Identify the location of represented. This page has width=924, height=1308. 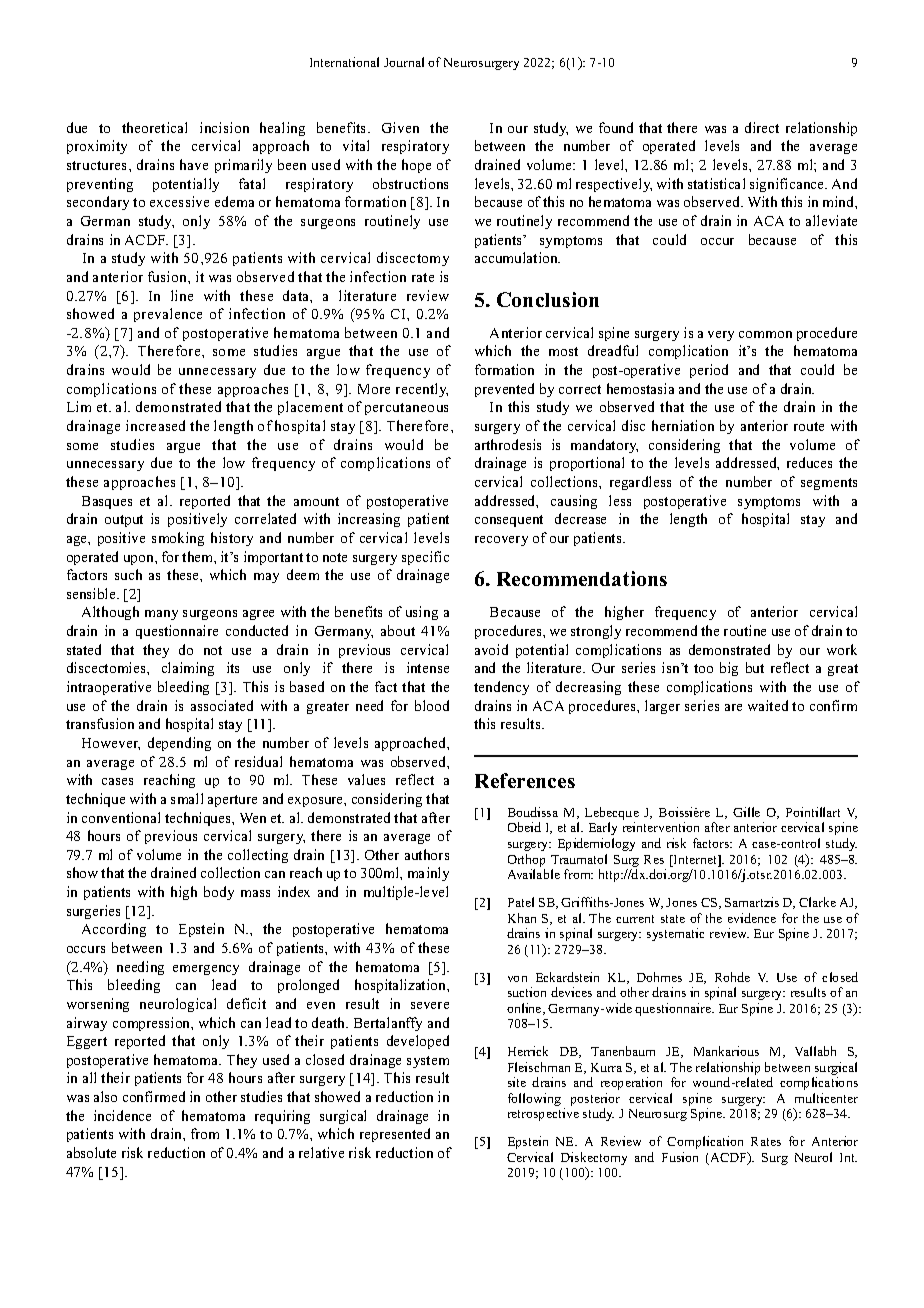
(395, 1135).
